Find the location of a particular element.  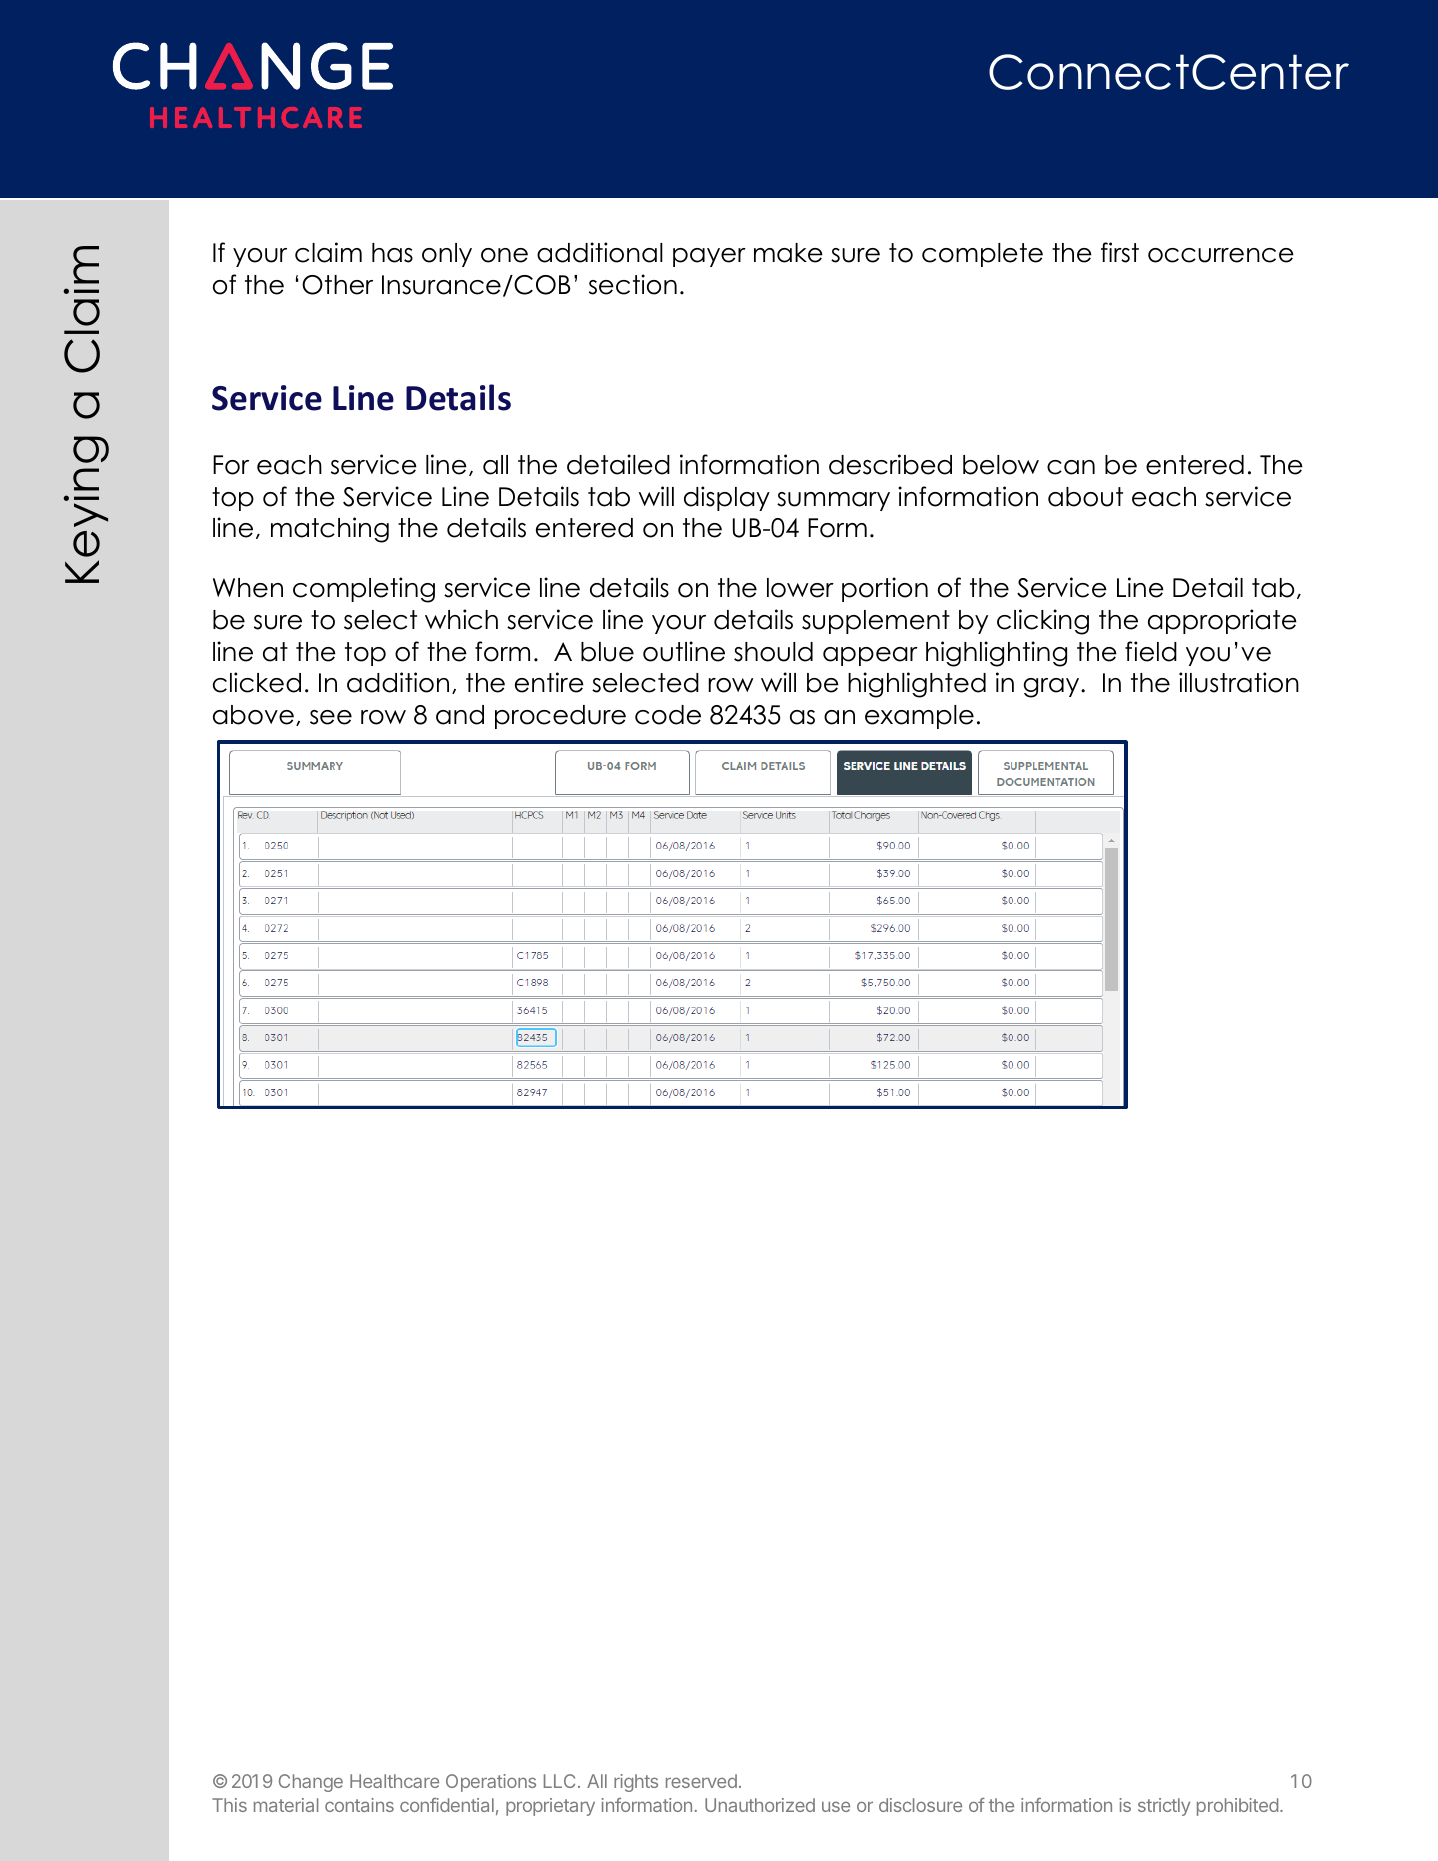

code is located at coordinates (668, 715).
